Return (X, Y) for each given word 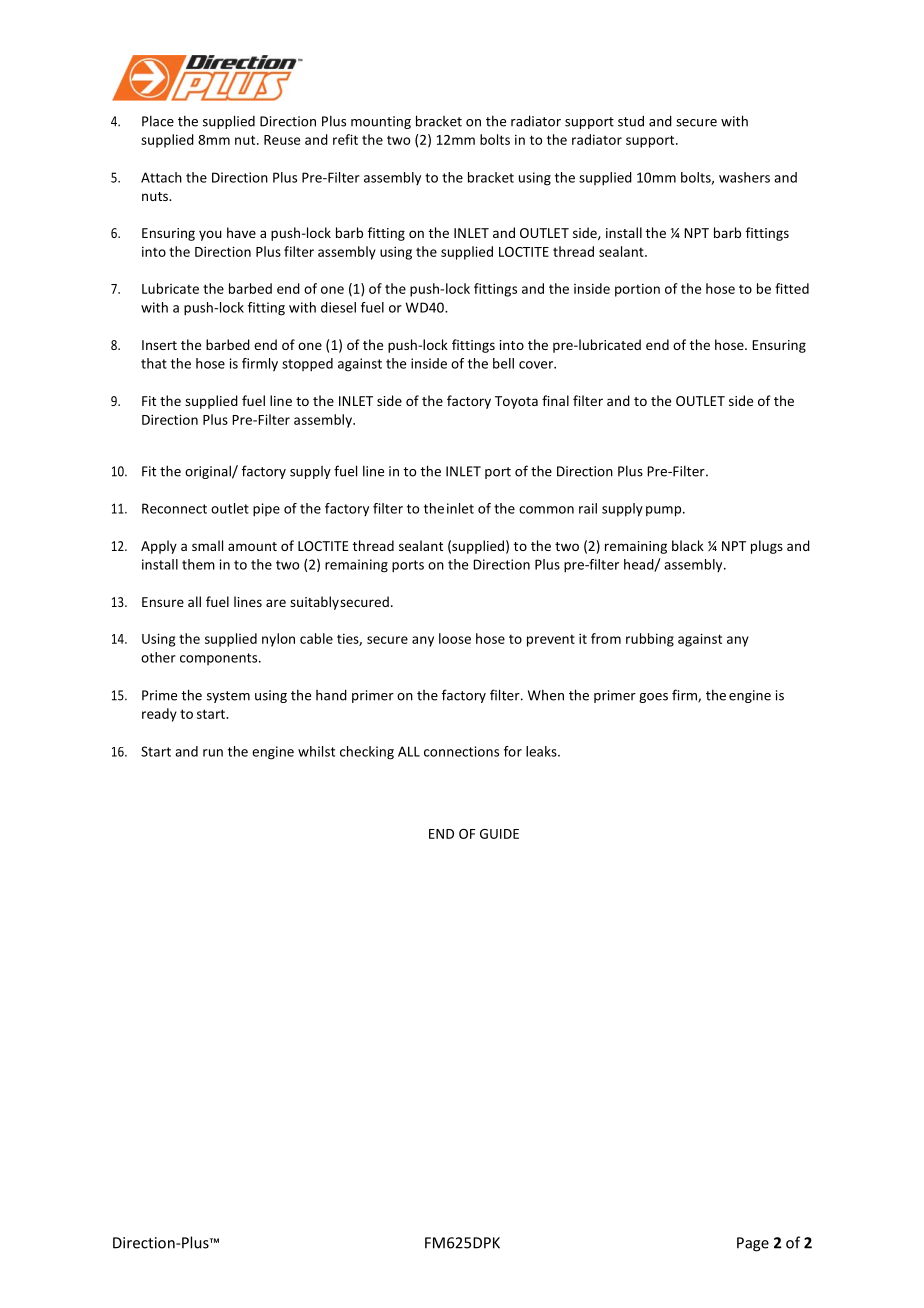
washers (744, 177)
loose (455, 638)
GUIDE (499, 834)
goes (653, 698)
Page (753, 1244)
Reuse (282, 140)
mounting (381, 122)
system (228, 697)
